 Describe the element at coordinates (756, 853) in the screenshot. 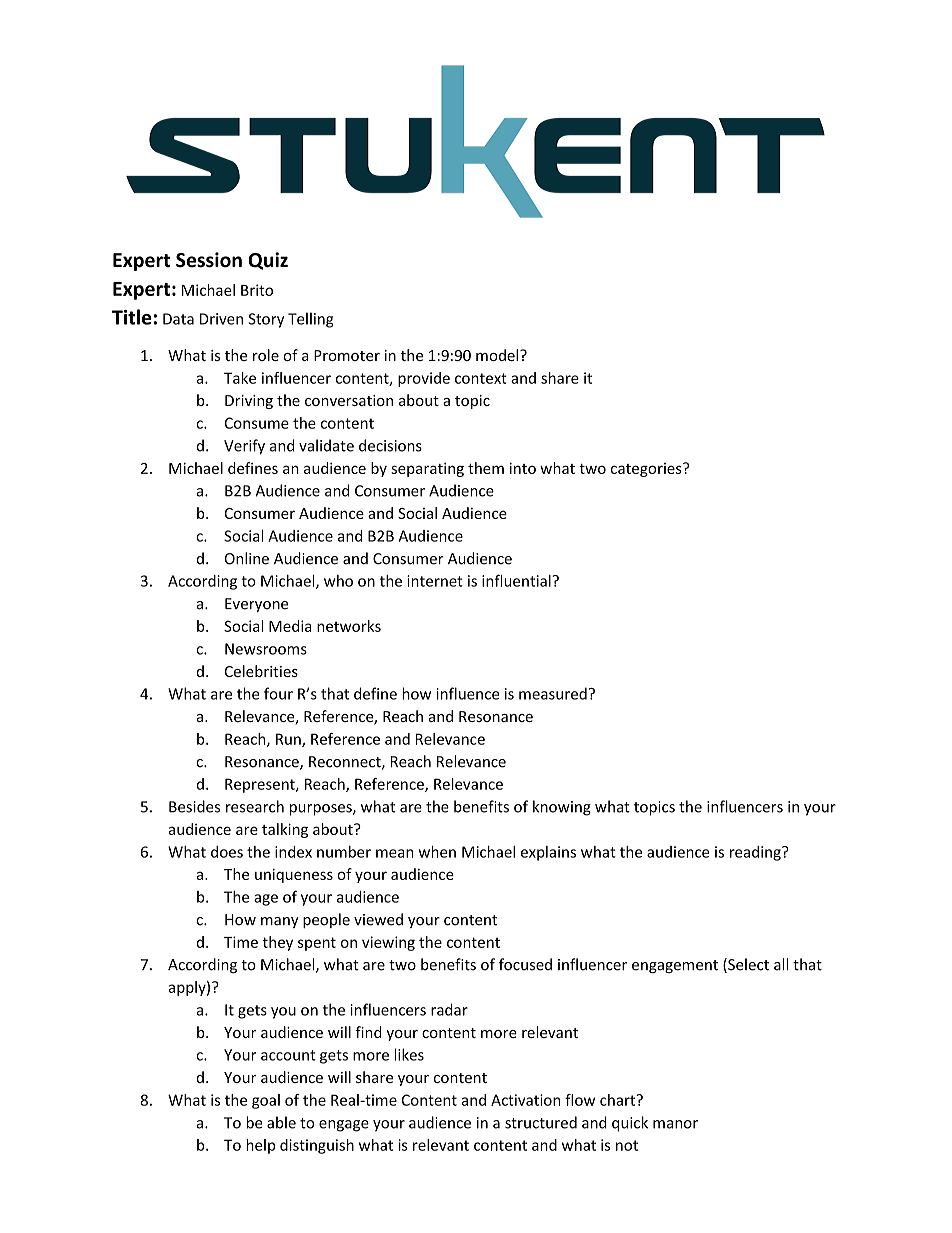

I see `reading` at that location.
